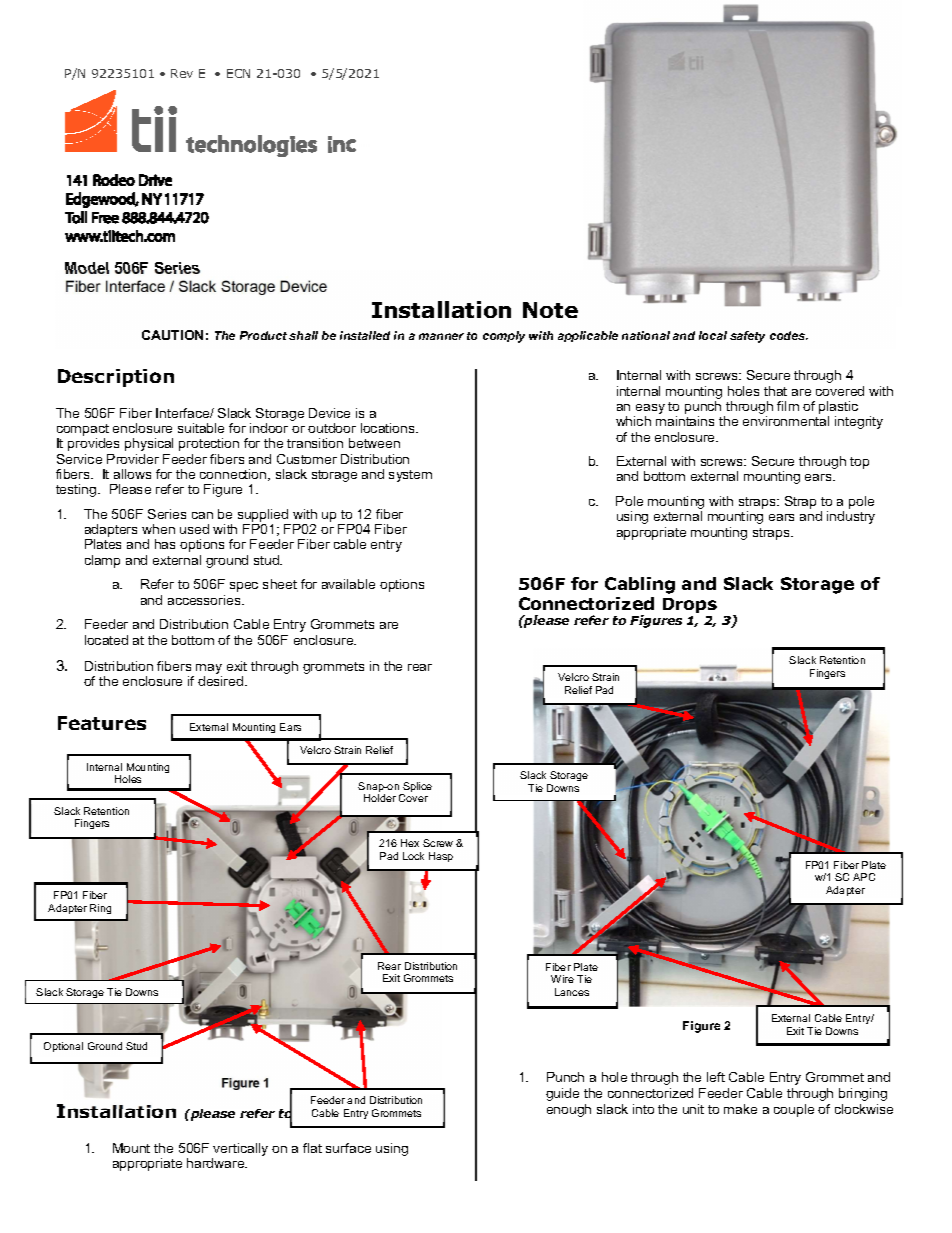 This page has height=1233, width=952. What do you see at coordinates (789, 335) in the page?
I see `codes` at bounding box center [789, 335].
